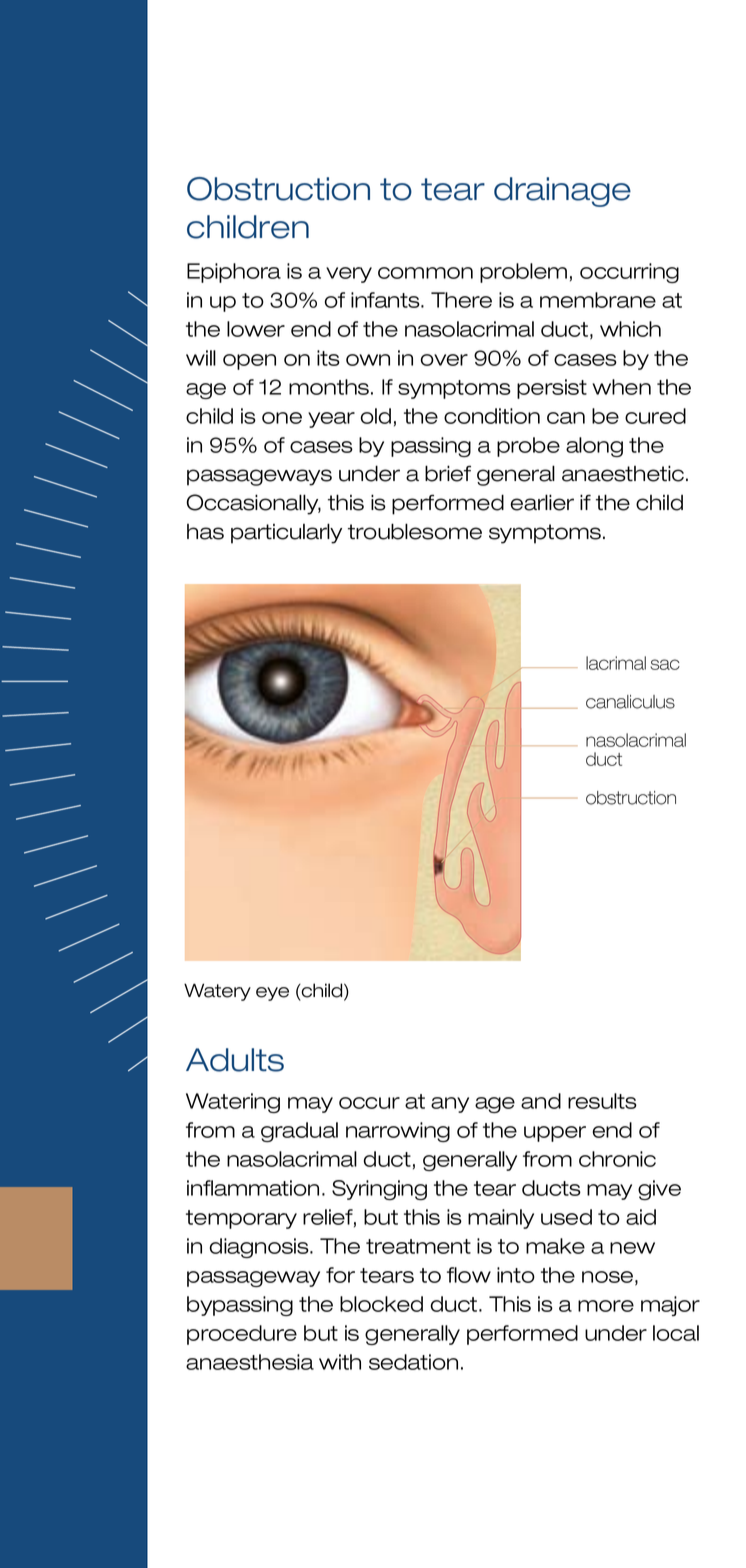  What do you see at coordinates (598, 300) in the screenshot?
I see `membrane` at bounding box center [598, 300].
